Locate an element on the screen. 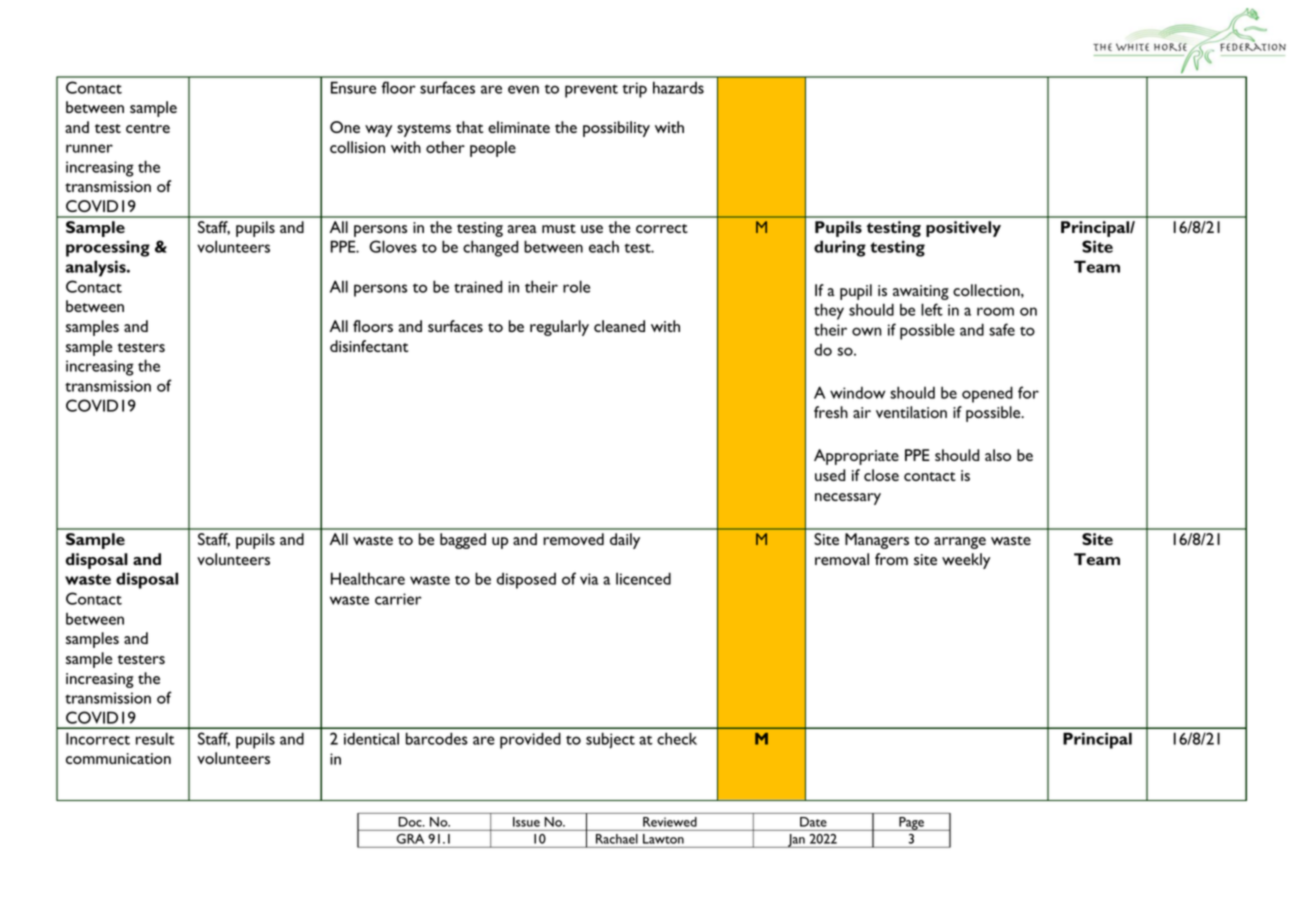 The height and width of the screenshot is (924, 1308). hazards is located at coordinates (678, 87).
